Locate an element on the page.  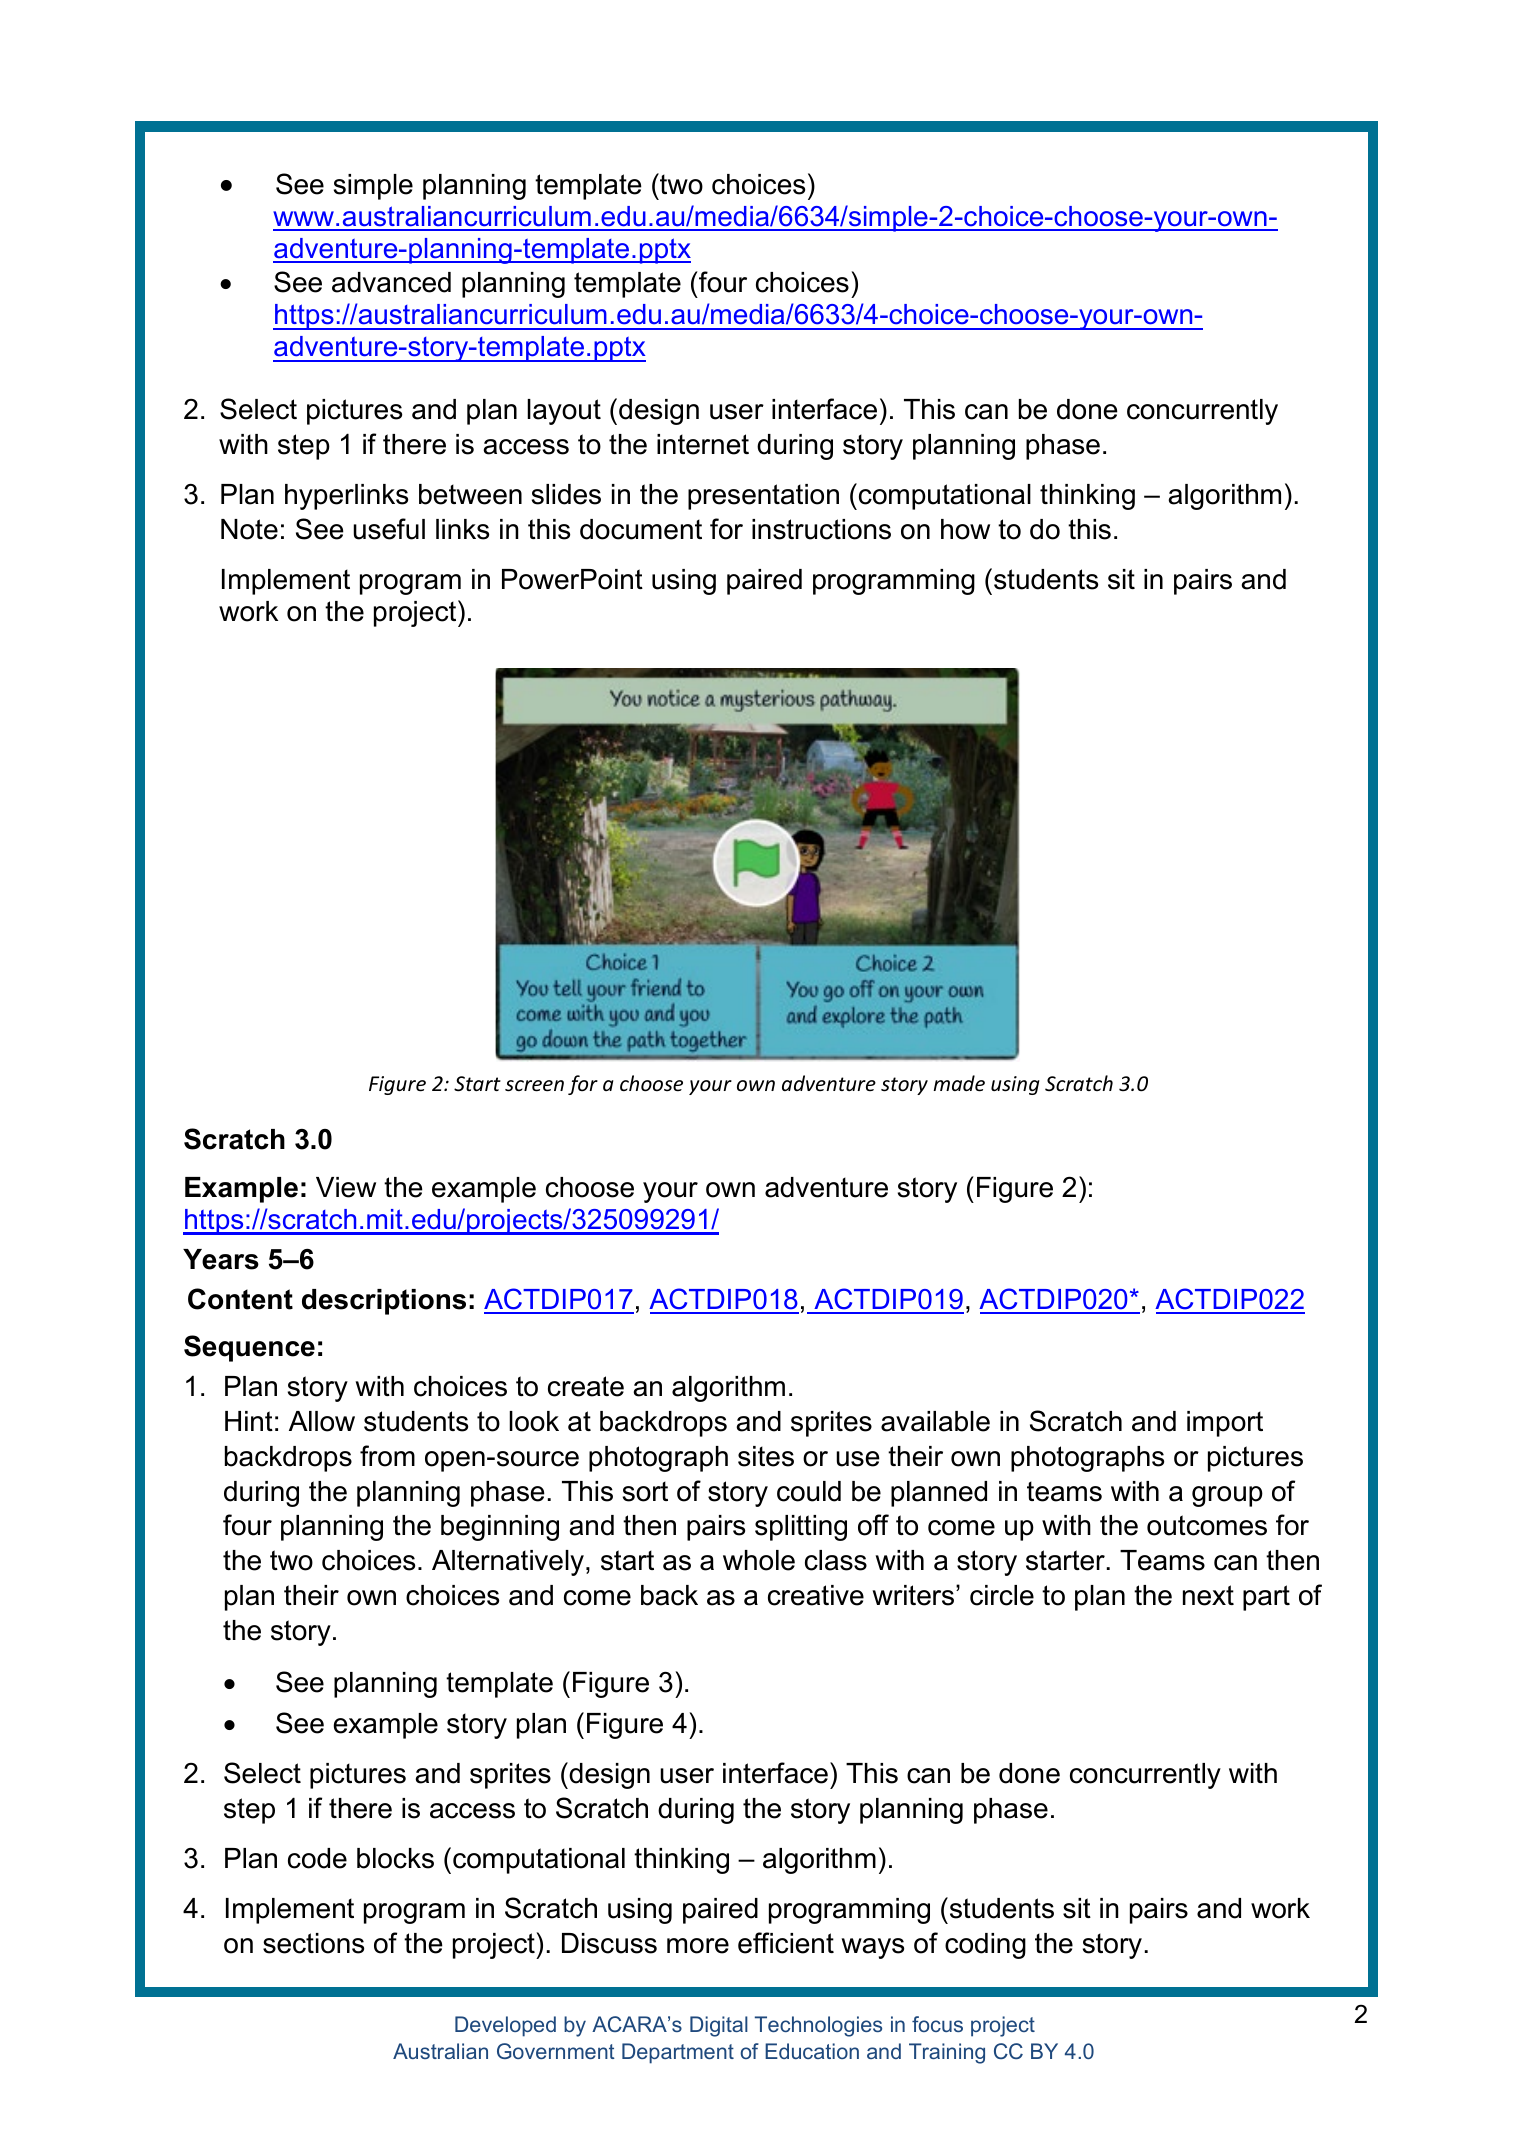
coding is located at coordinates (985, 1946).
